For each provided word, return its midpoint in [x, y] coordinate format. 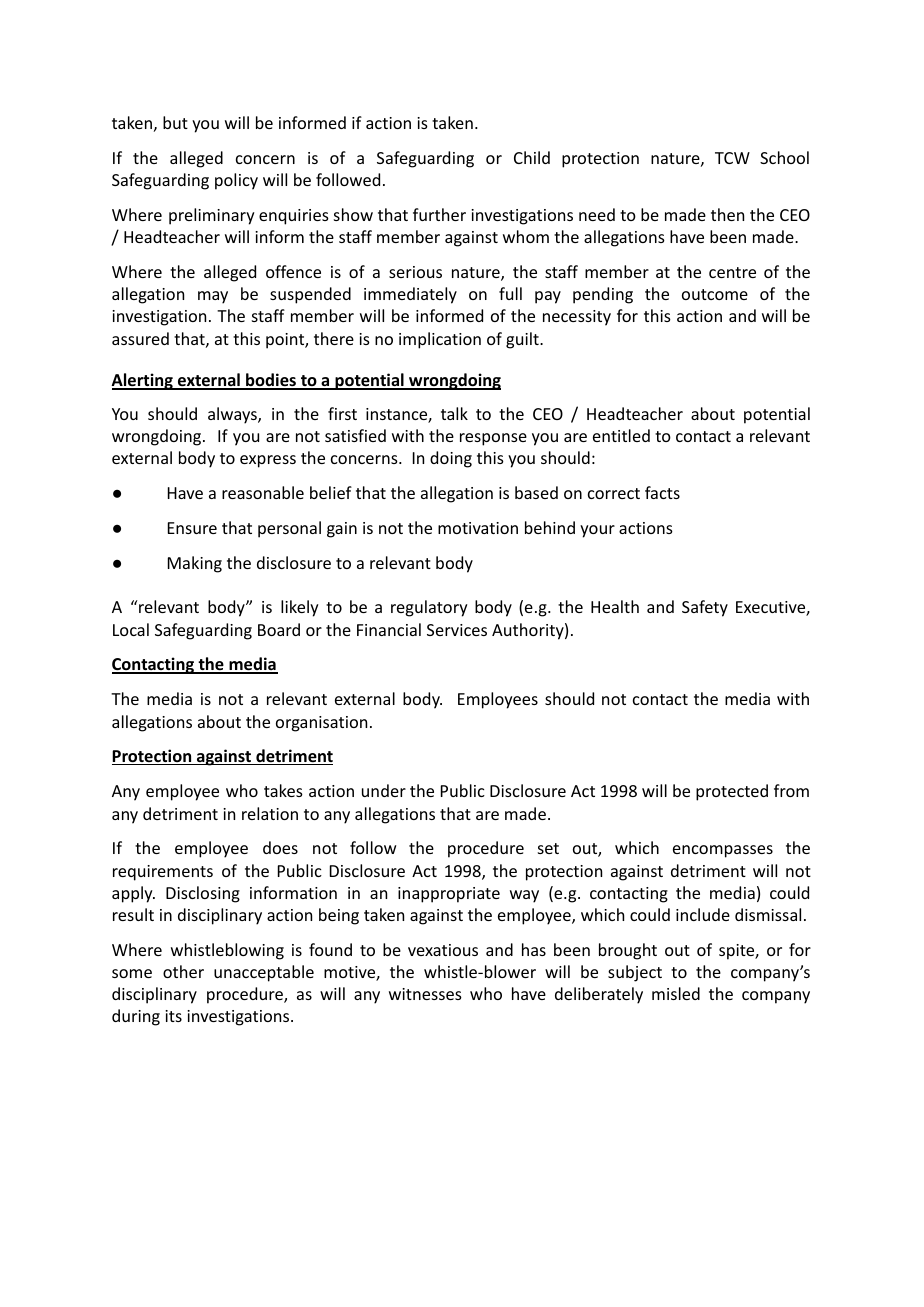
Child [532, 157]
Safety [705, 608]
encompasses [723, 851]
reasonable [263, 492]
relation [270, 813]
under [384, 790]
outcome [715, 294]
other [183, 971]
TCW [732, 158]
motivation [478, 528]
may [213, 297]
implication [440, 340]
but [175, 122]
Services [457, 630]
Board [279, 629]
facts [662, 492]
